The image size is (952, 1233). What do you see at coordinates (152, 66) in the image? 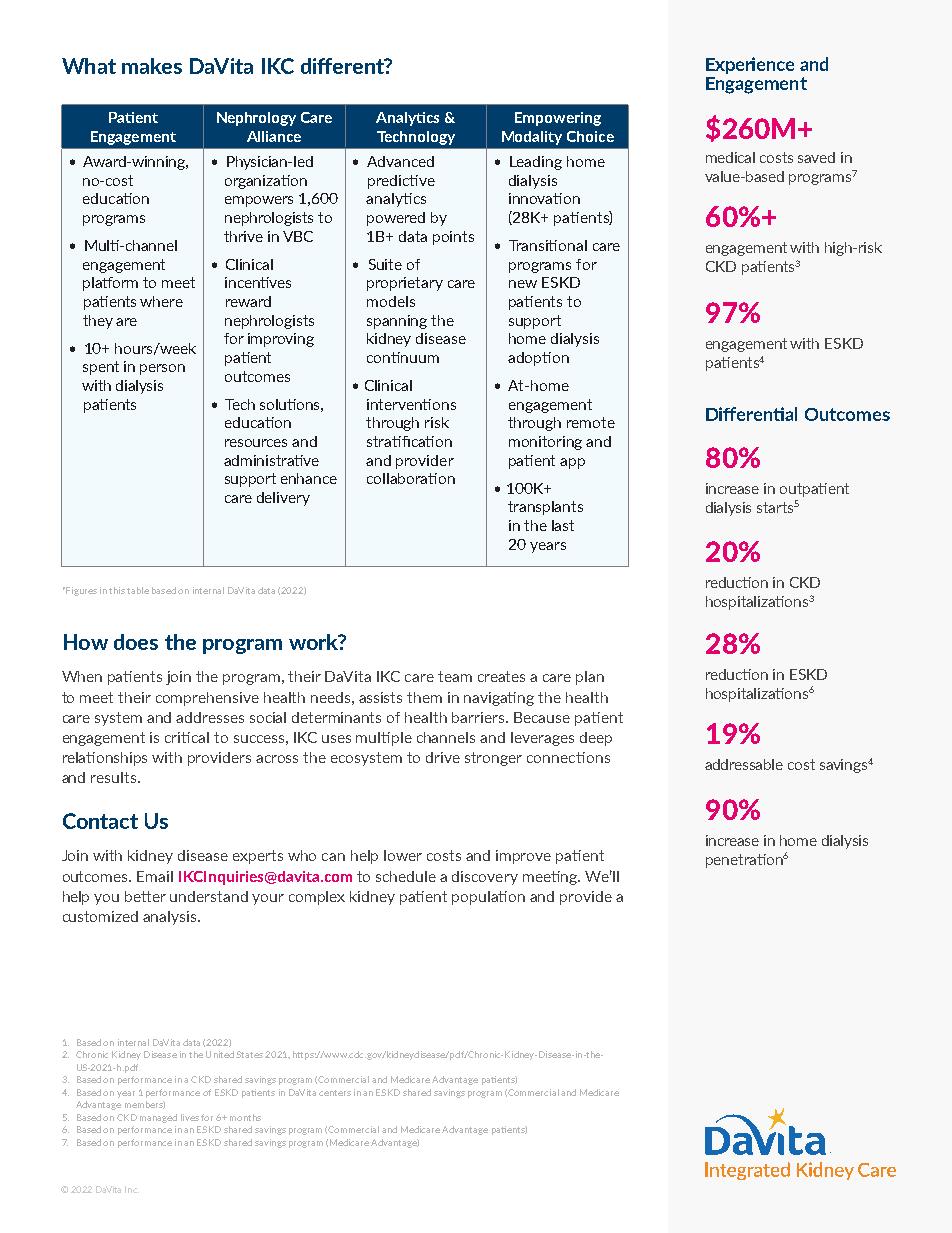
I see `makes` at bounding box center [152, 66].
